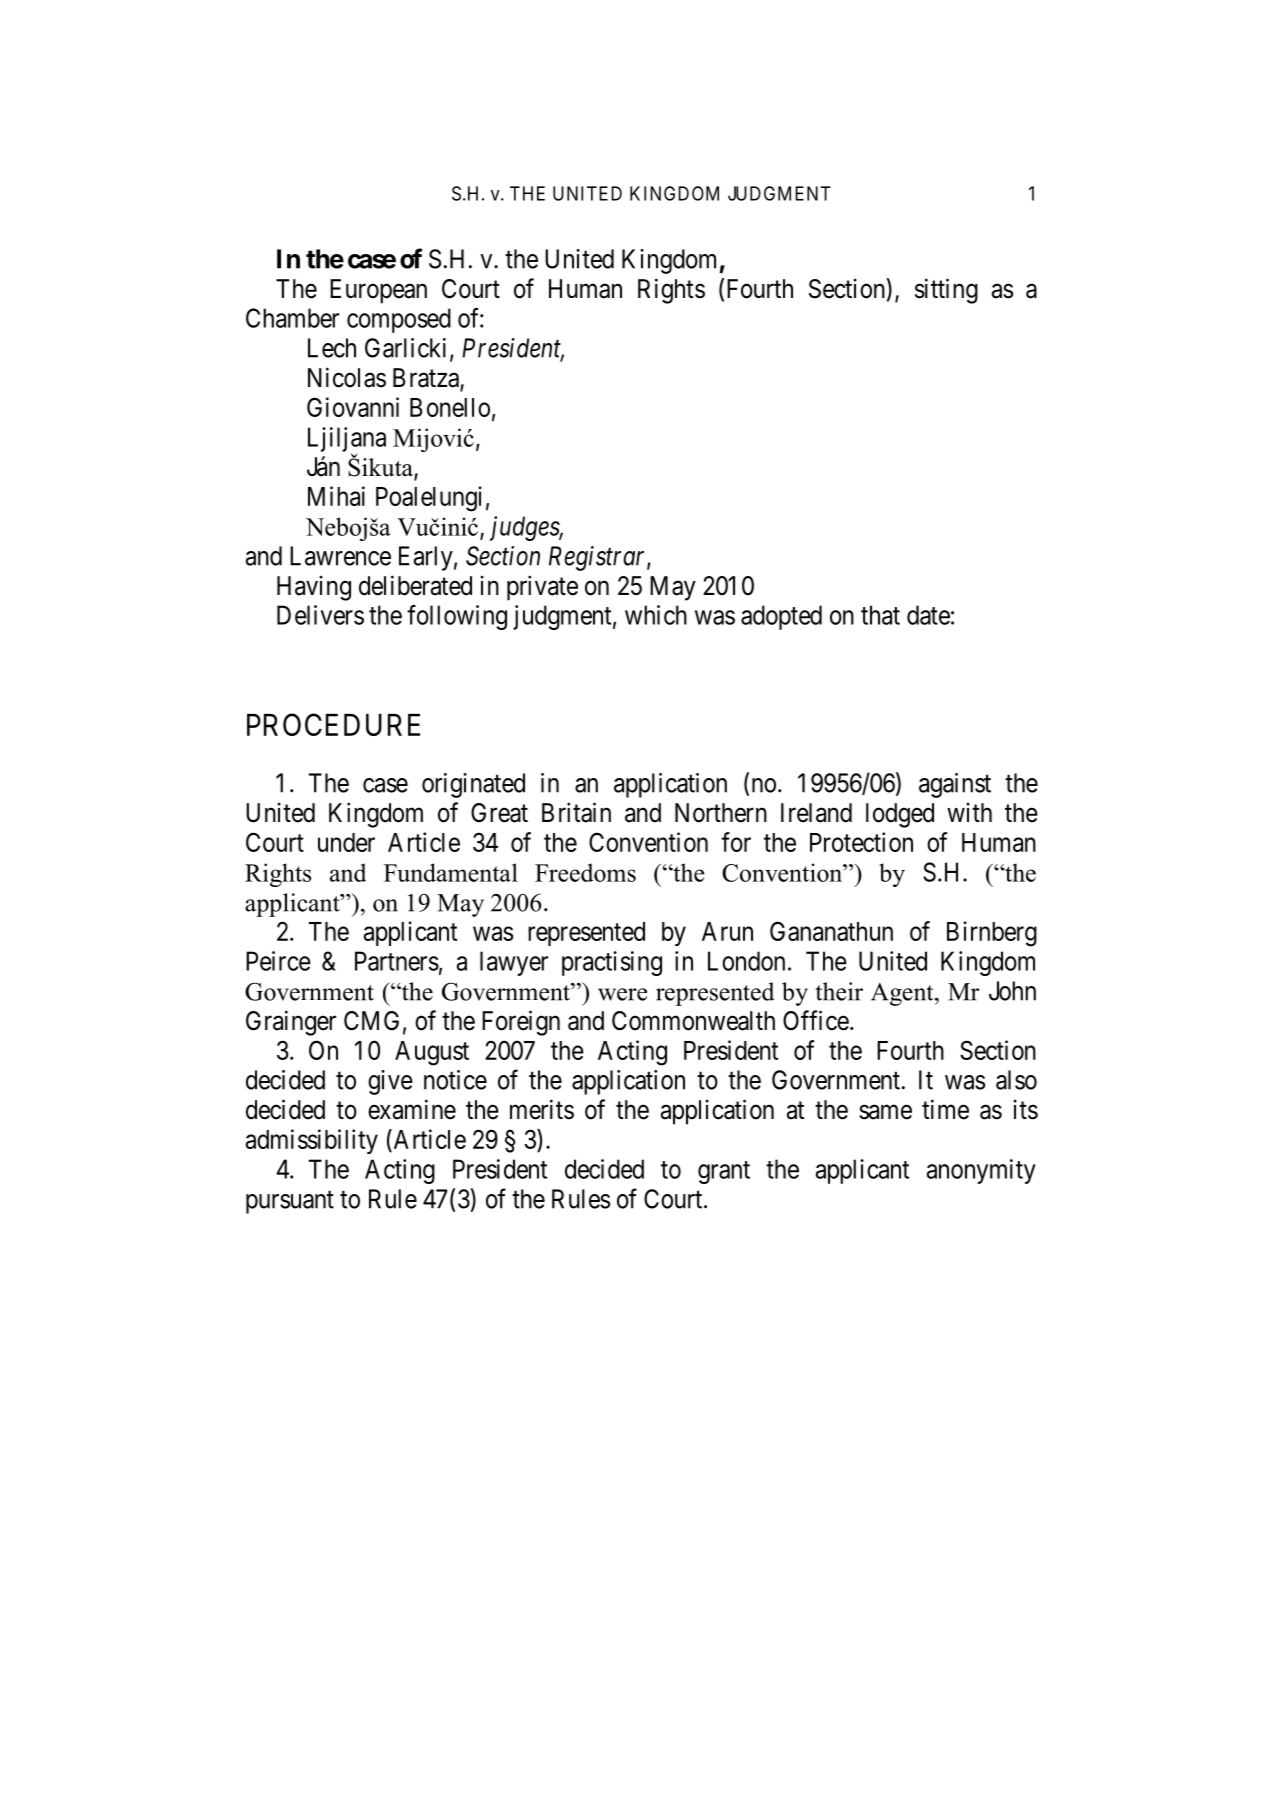 This image has width=1281, height=1812. What do you see at coordinates (312, 1141) in the image?
I see `admissibility` at bounding box center [312, 1141].
